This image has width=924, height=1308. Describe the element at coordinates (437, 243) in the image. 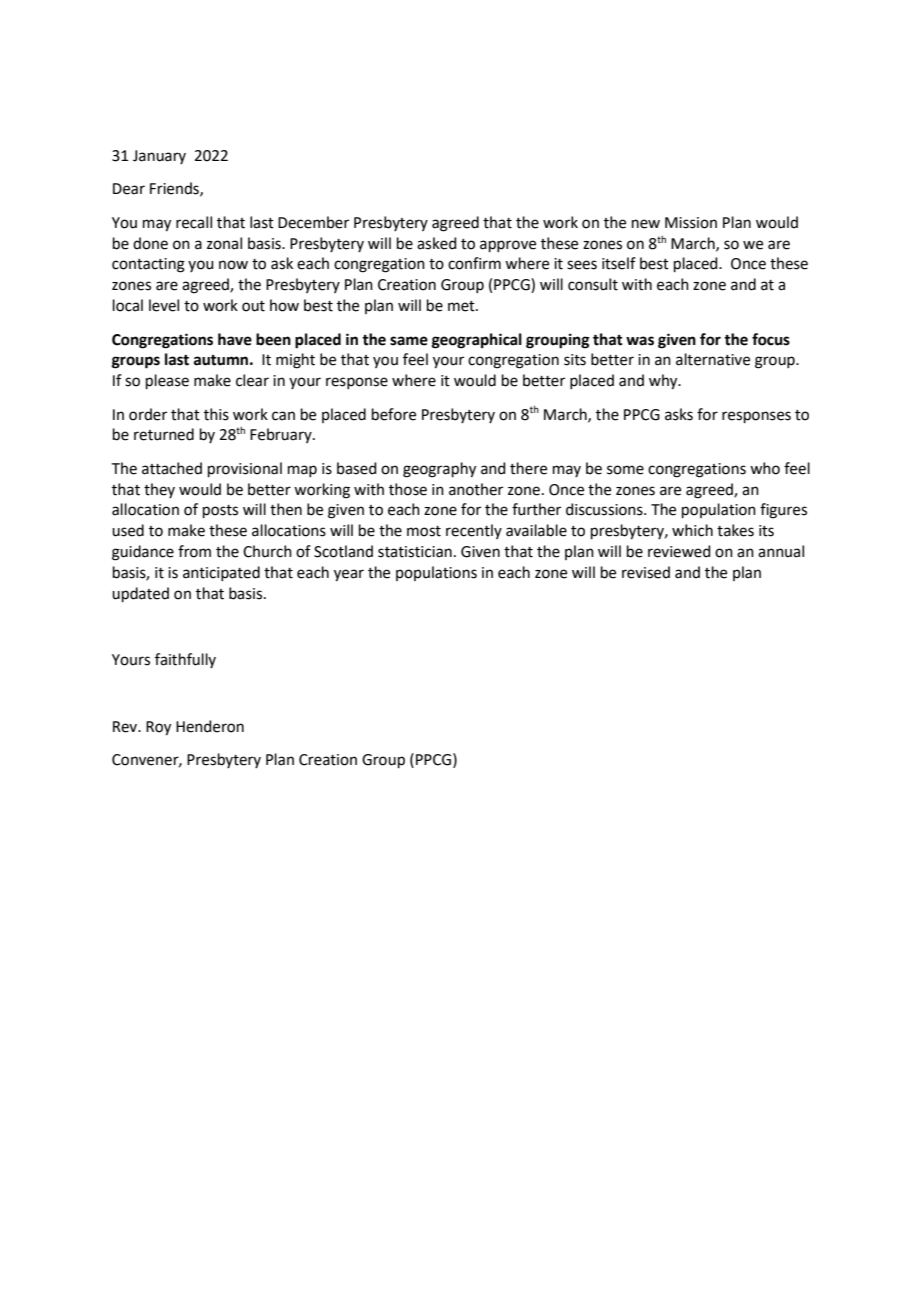

I see `asked` at that location.
